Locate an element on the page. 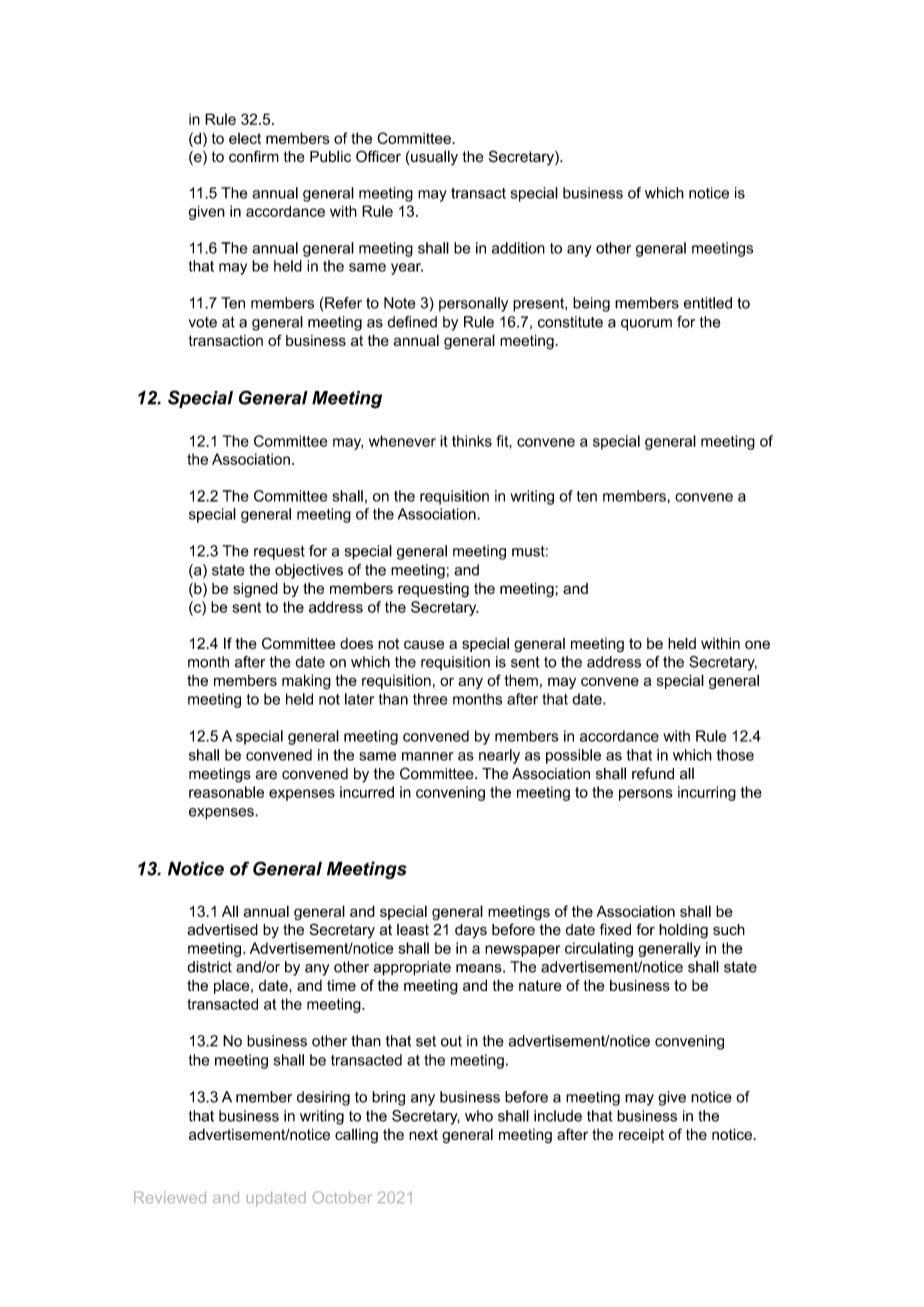 The image size is (924, 1307). Reviewed is located at coordinates (170, 1197).
